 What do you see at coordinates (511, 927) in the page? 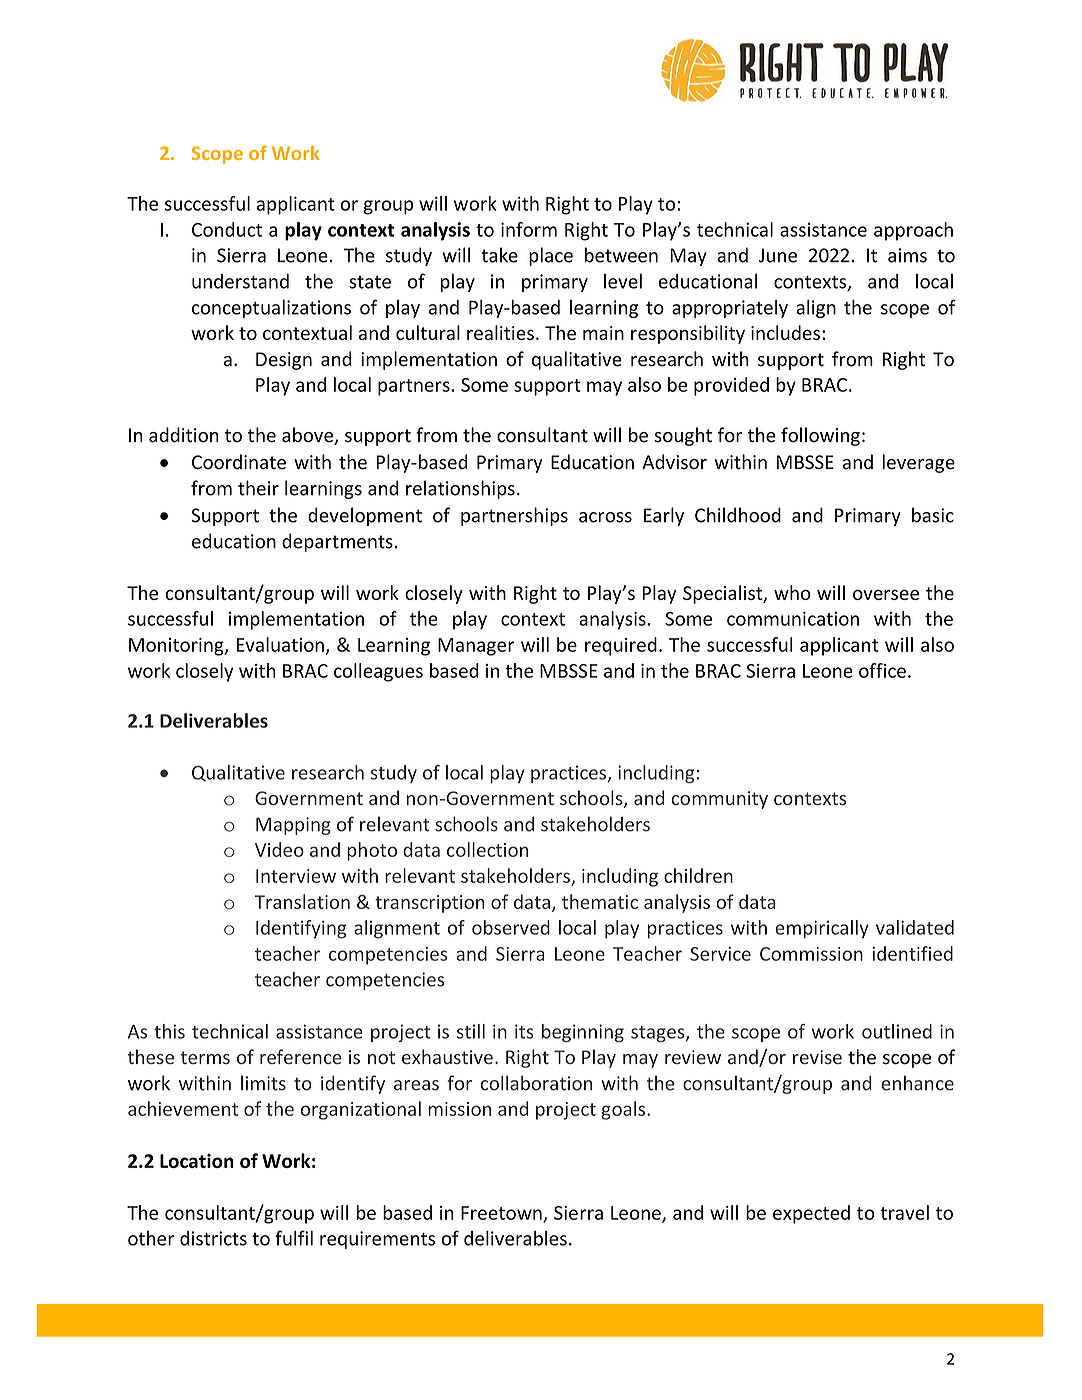
I see `observed` at bounding box center [511, 927].
